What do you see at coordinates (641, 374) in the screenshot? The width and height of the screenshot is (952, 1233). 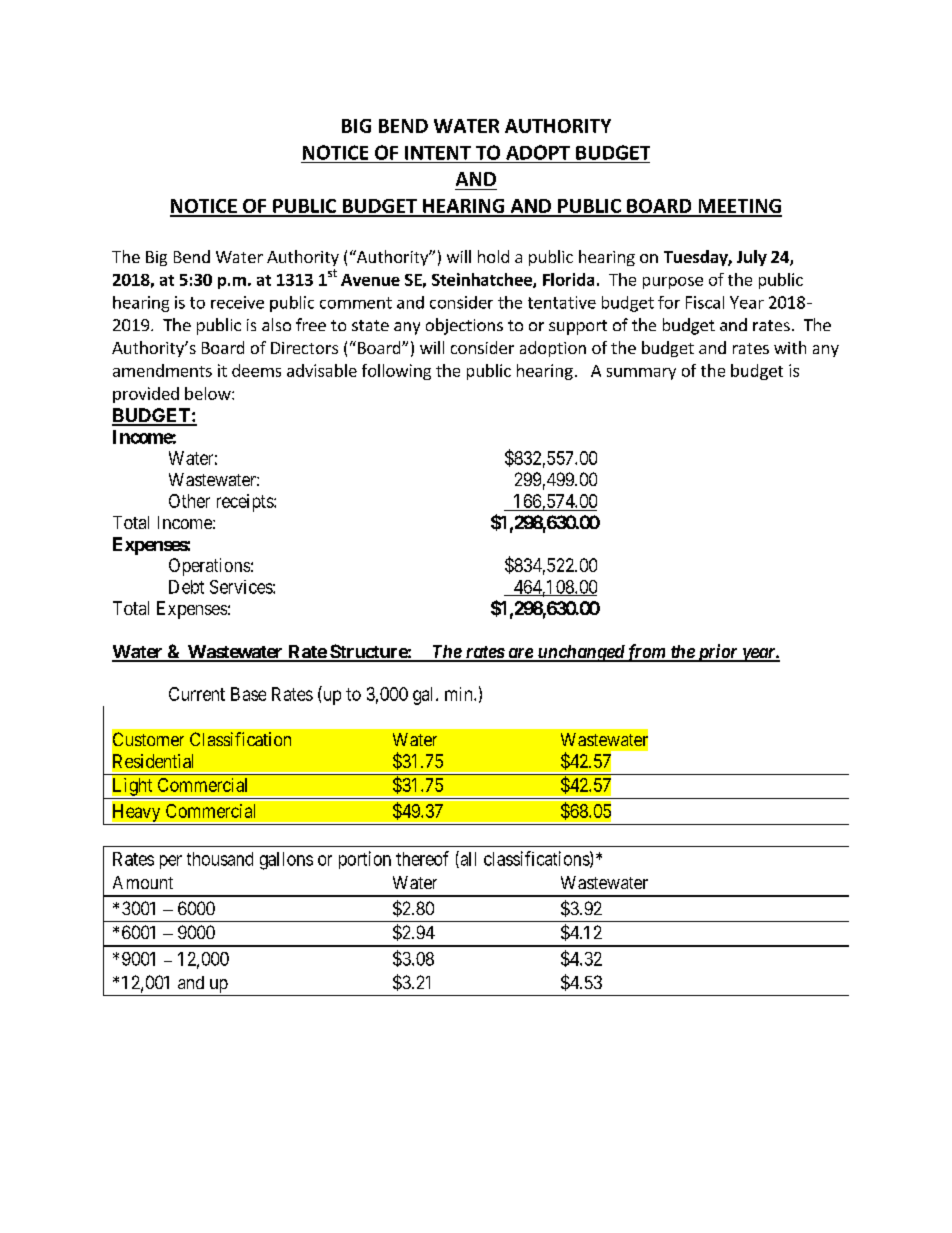 I see `summary` at bounding box center [641, 374].
